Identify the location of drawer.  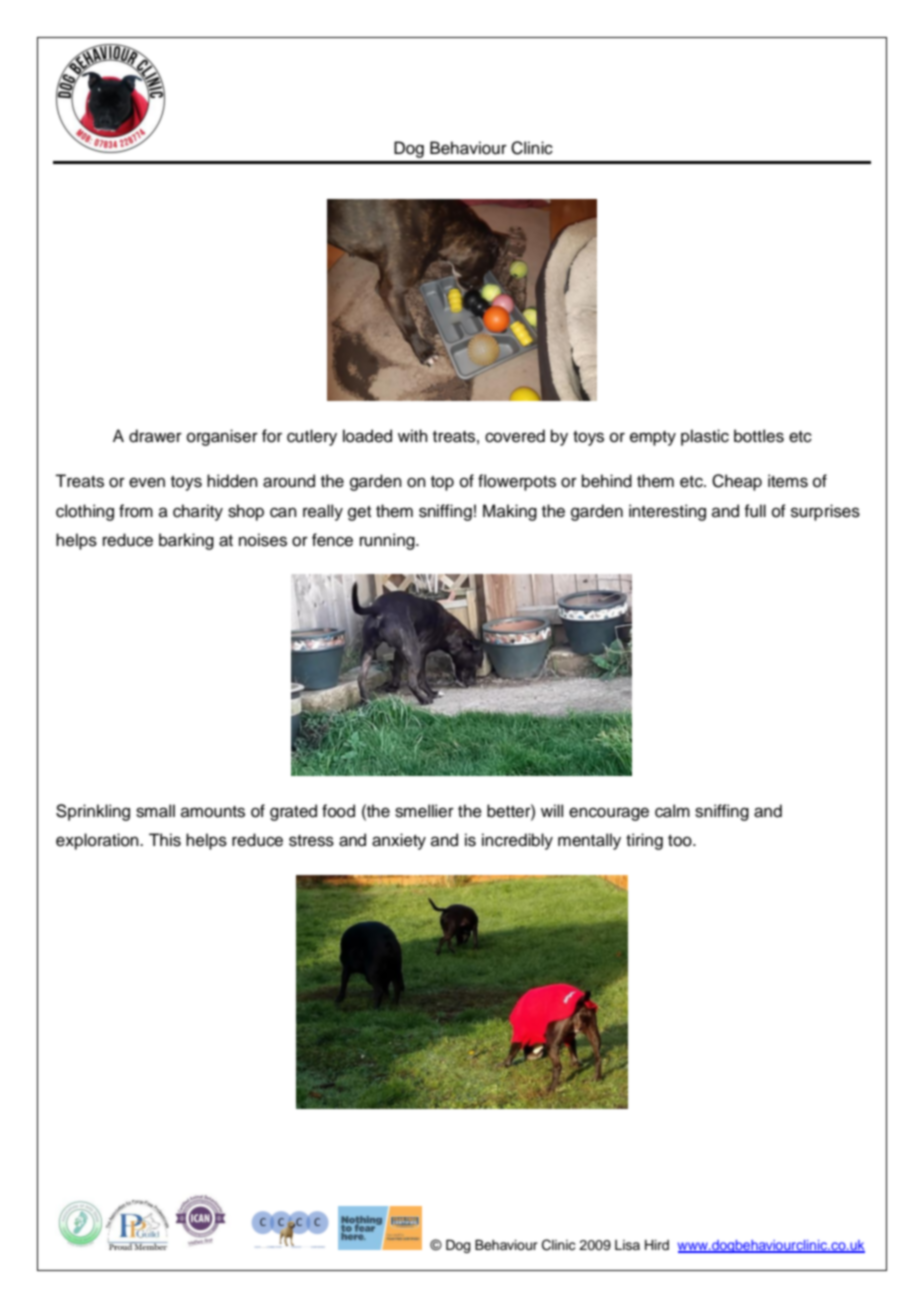
(155, 436).
